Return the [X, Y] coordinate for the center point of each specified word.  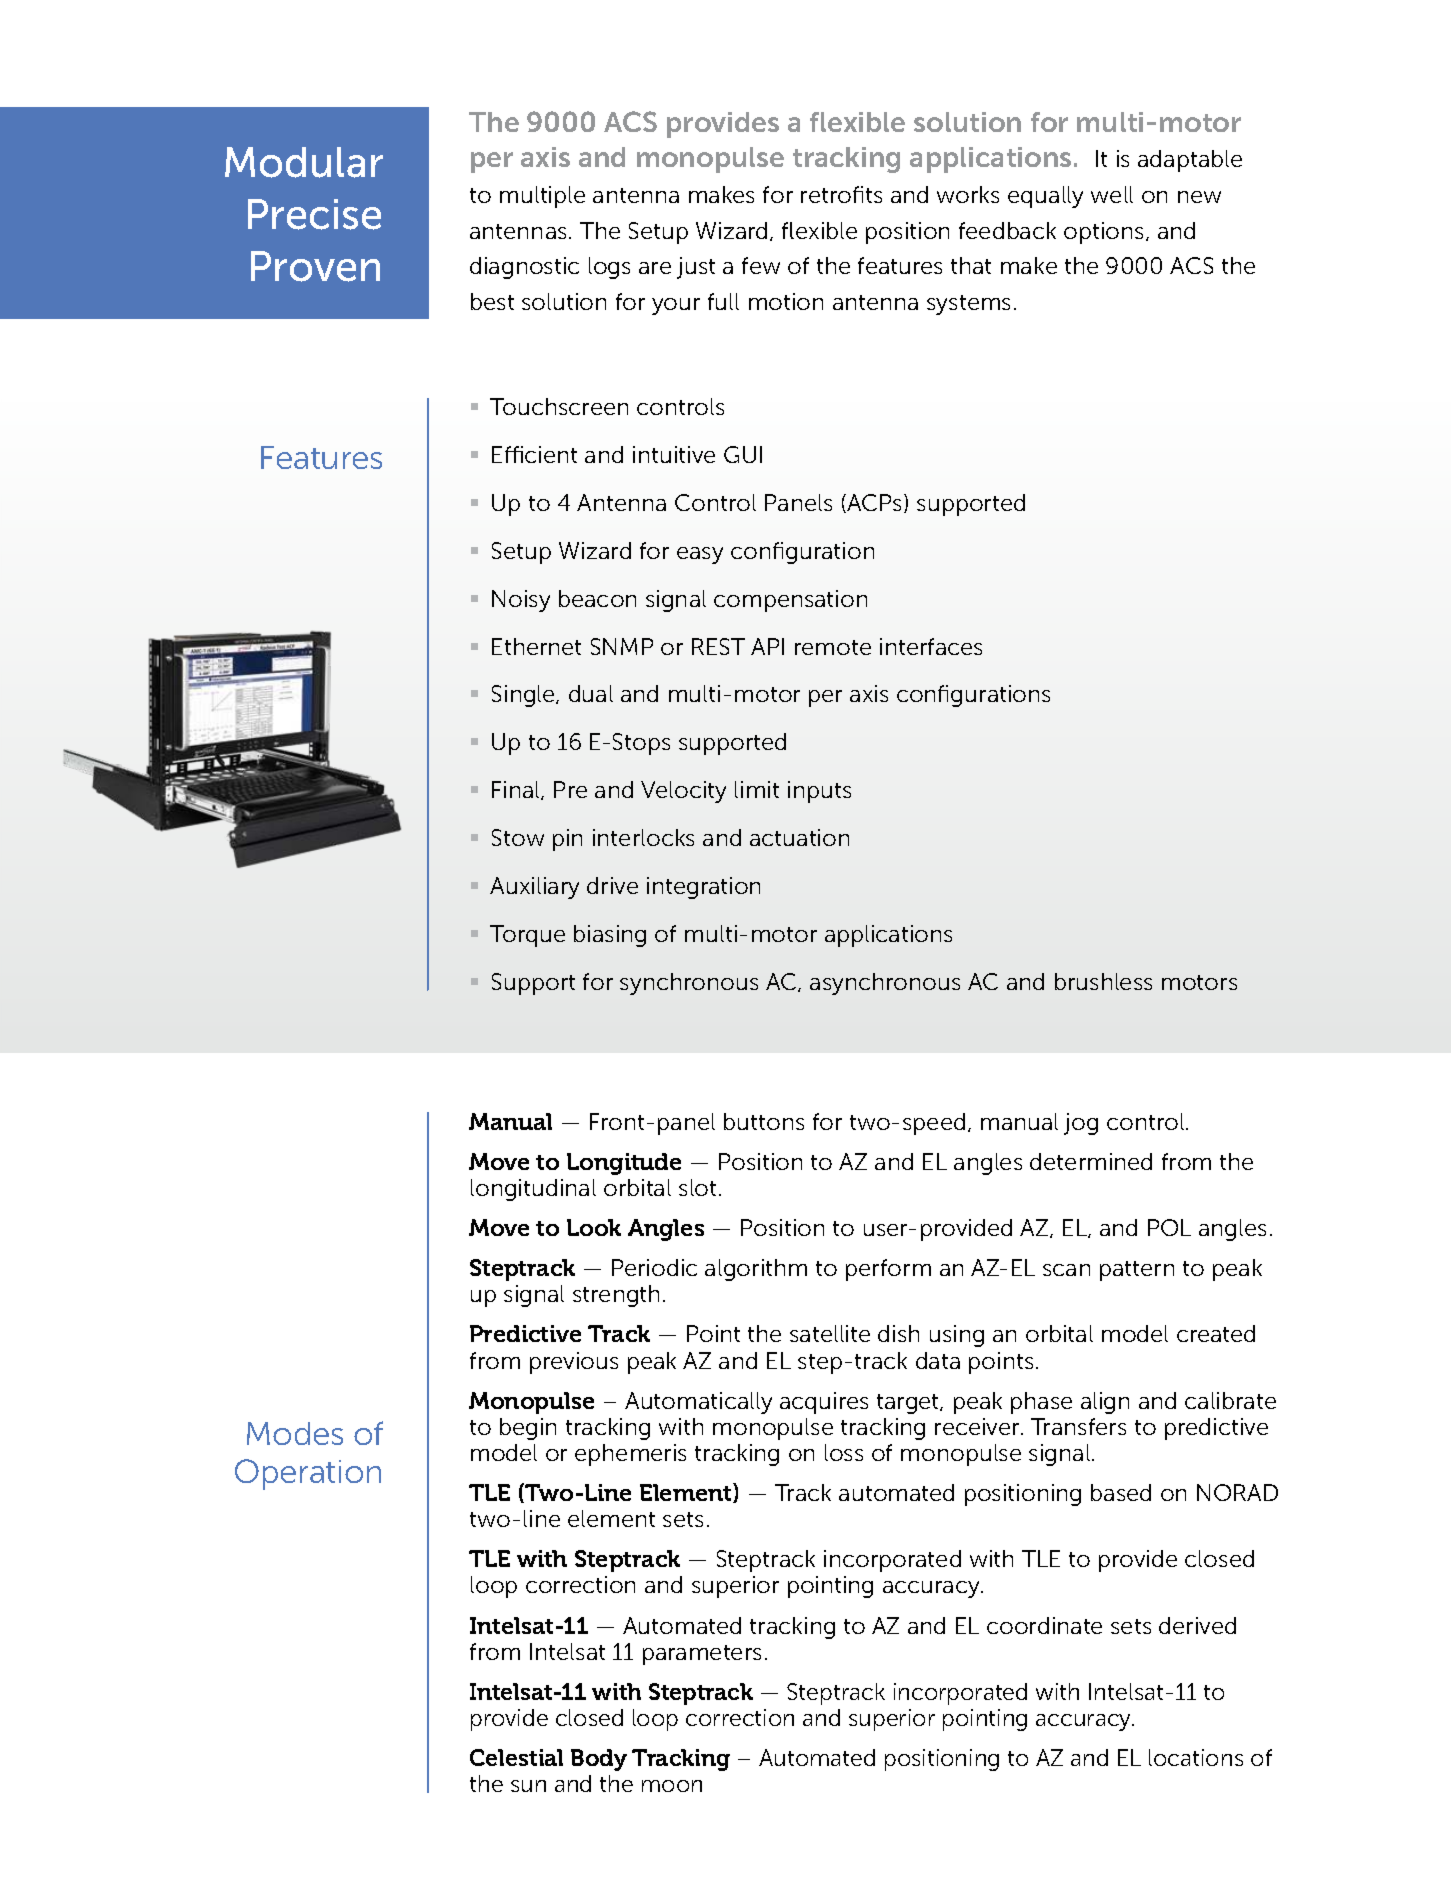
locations [1196, 1757]
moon [672, 1786]
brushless [1103, 981]
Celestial [516, 1757]
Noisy [521, 601]
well [1112, 194]
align [1105, 1403]
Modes [295, 1433]
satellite [830, 1333]
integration [703, 888]
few [761, 265]
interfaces [931, 646]
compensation [790, 601]
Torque [527, 936]
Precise [314, 214]
